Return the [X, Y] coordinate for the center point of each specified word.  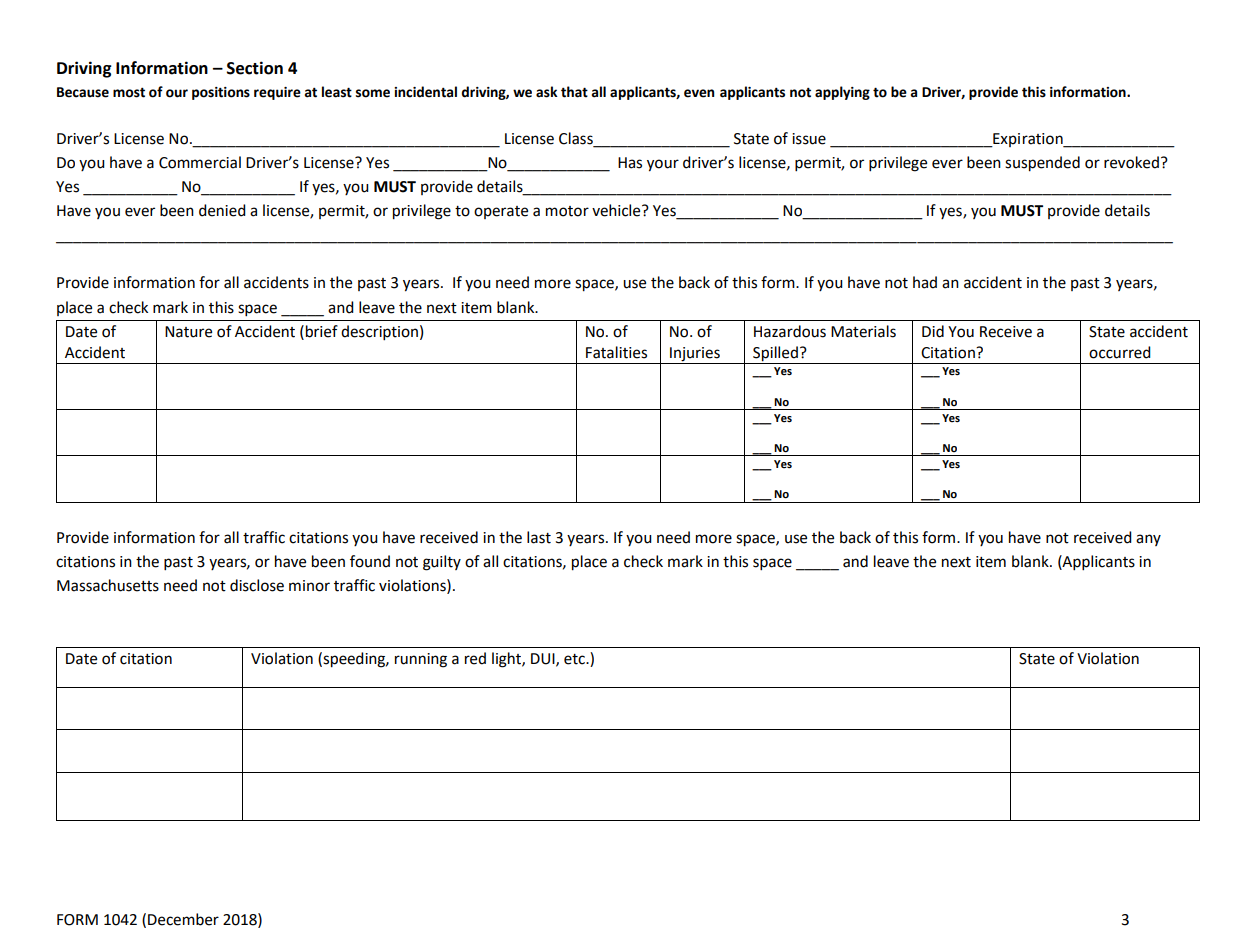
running [421, 660]
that [574, 92]
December [183, 919]
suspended [1042, 164]
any [1148, 540]
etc [575, 659]
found [370, 561]
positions [221, 93]
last [539, 537]
